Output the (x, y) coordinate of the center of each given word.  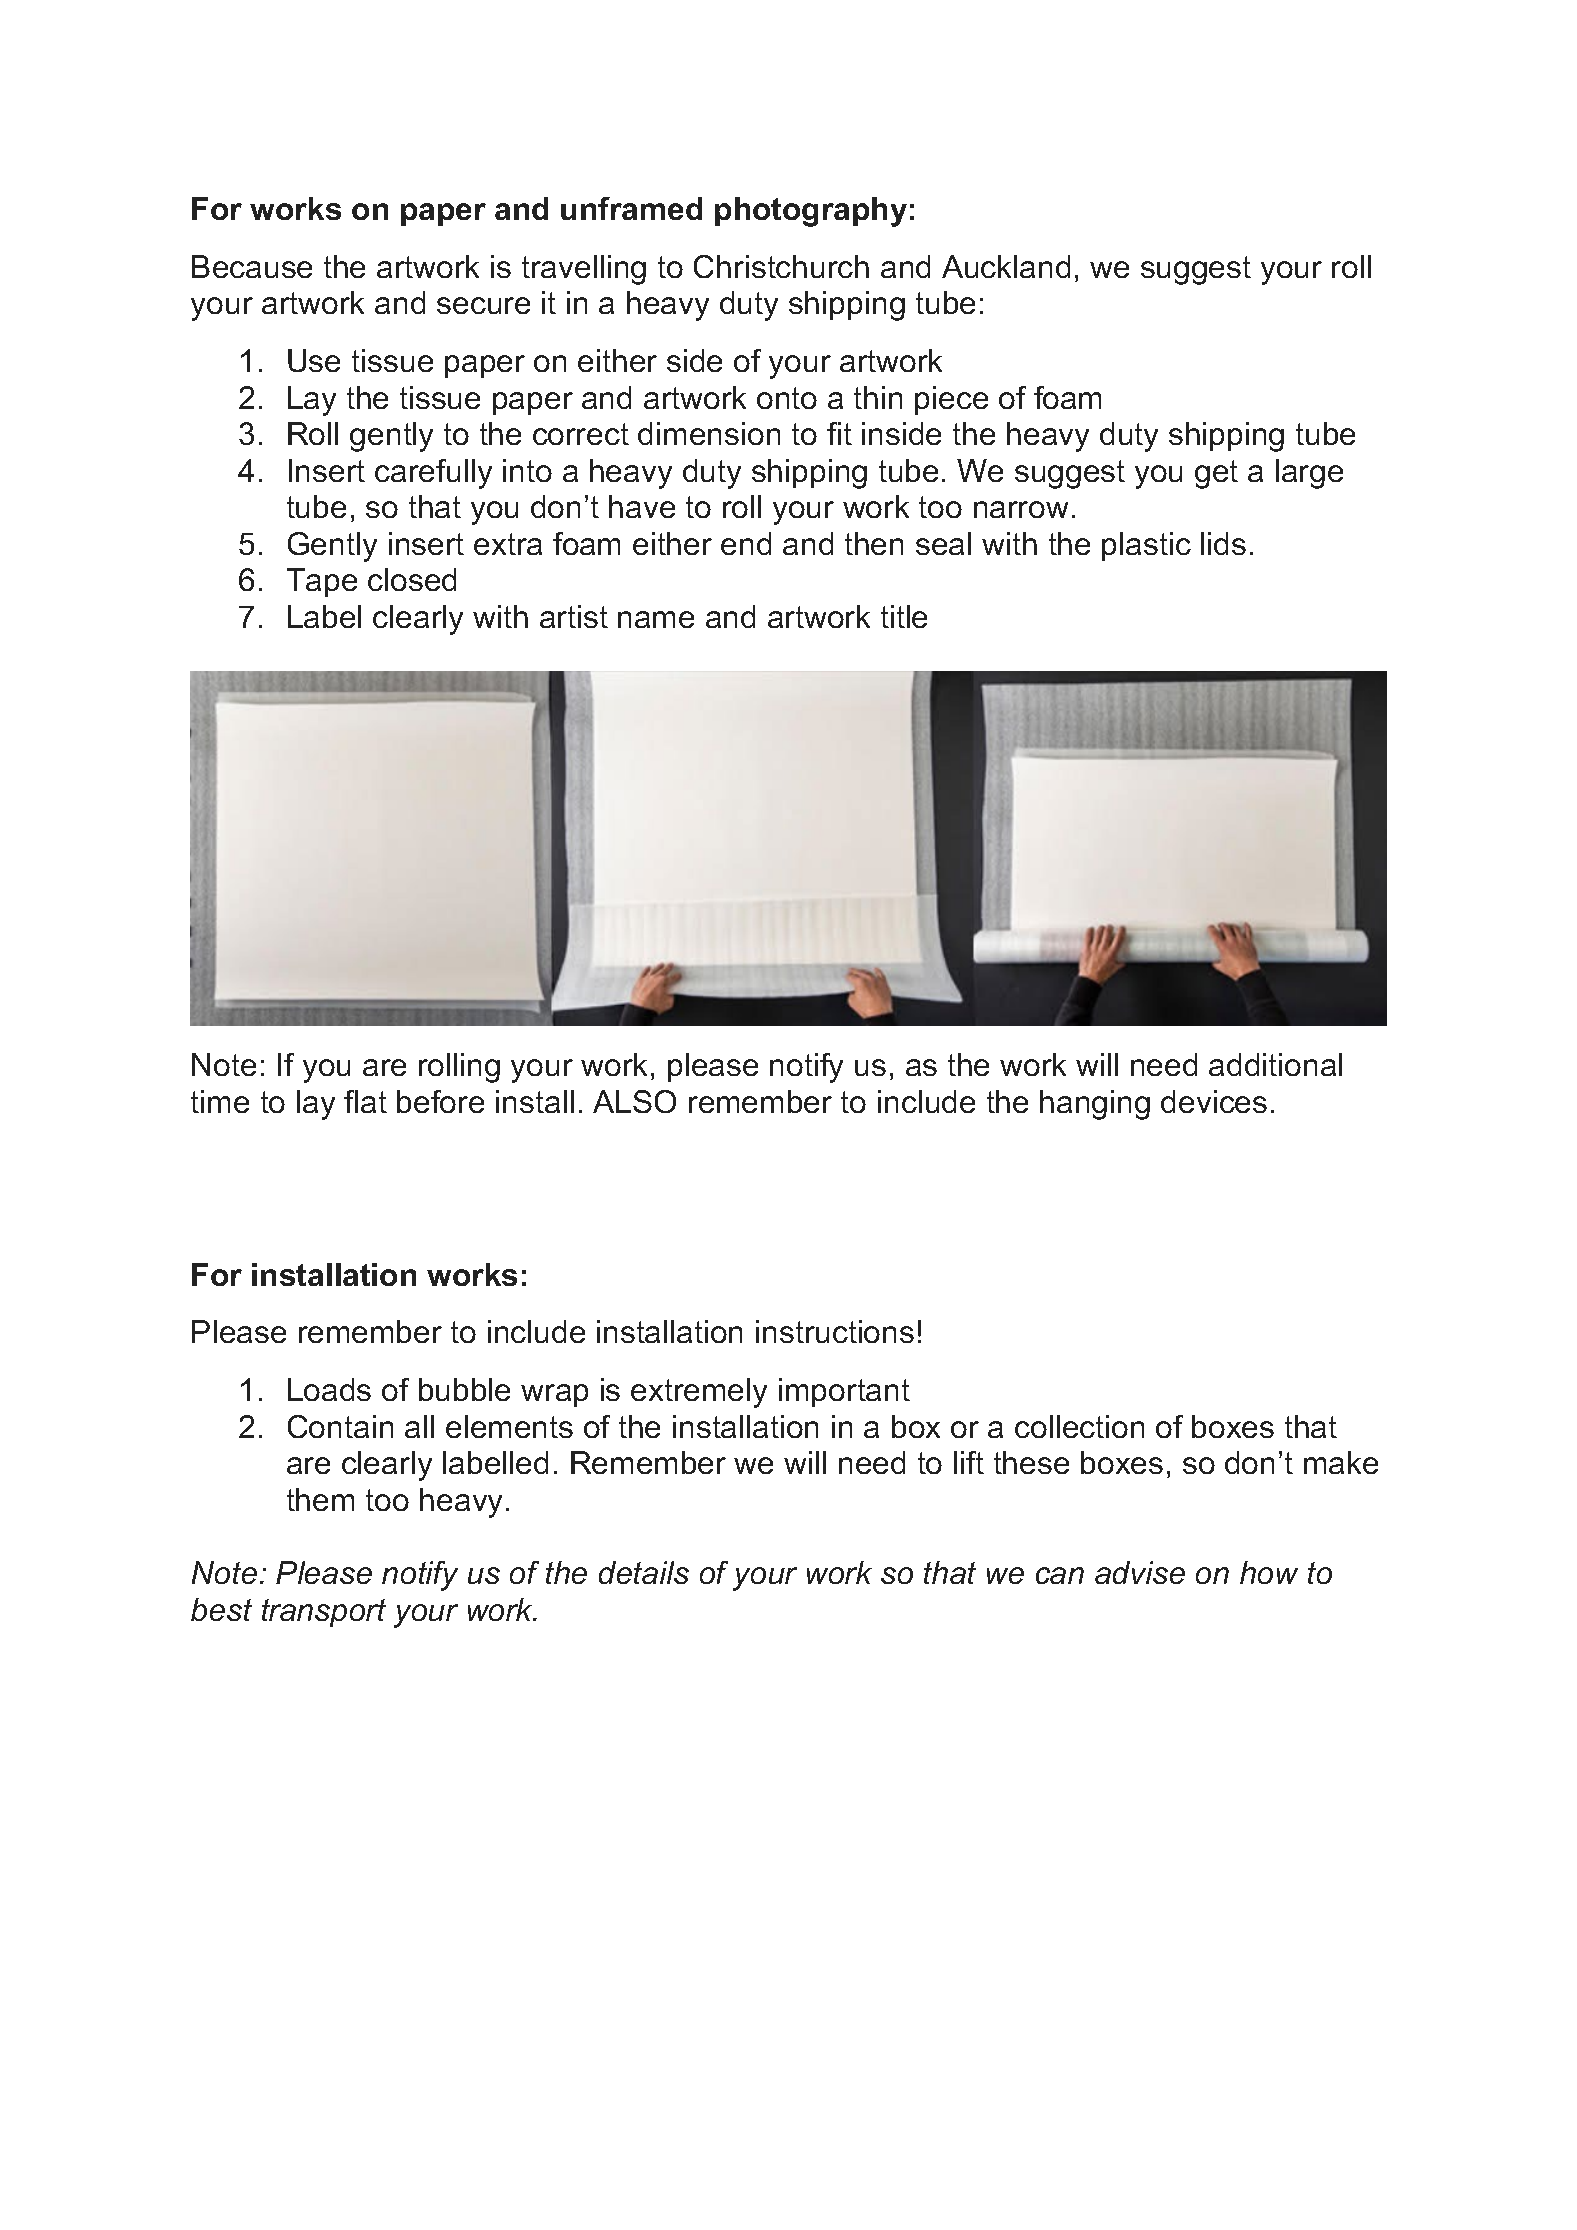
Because (252, 266)
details (644, 1572)
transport (324, 1613)
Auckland (1006, 266)
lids (1223, 543)
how (1269, 1572)
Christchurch (781, 266)
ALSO (634, 1101)
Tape (322, 582)
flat (365, 1101)
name (656, 619)
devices (1214, 1101)
